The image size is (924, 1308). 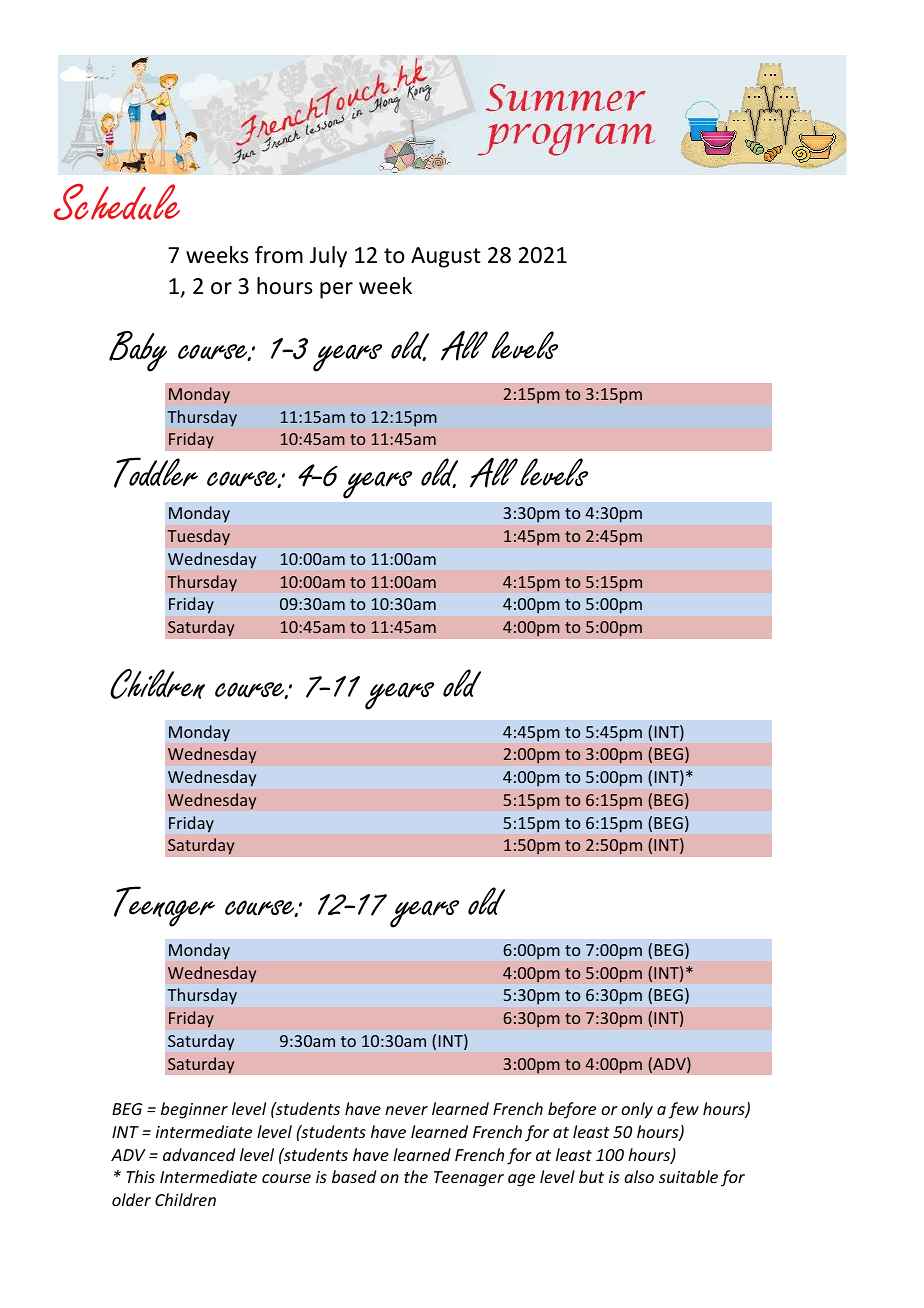 What do you see at coordinates (637, 1110) in the screenshot?
I see `only` at bounding box center [637, 1110].
